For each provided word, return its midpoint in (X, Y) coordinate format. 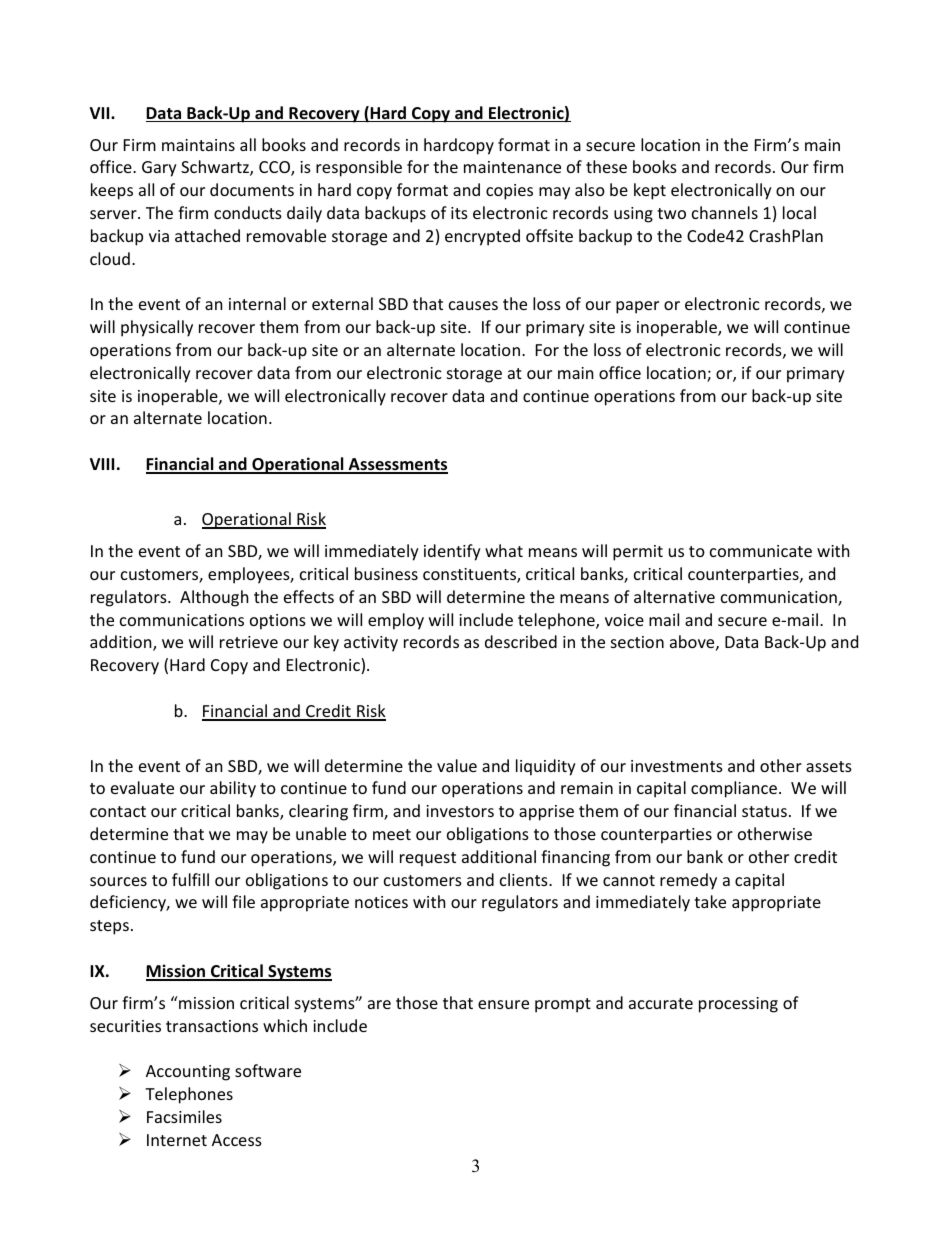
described (521, 641)
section (637, 642)
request (428, 859)
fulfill (190, 879)
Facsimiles (184, 1116)
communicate (761, 551)
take (710, 901)
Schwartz (216, 168)
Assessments (397, 465)
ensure (503, 1004)
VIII (102, 464)
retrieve (249, 642)
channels (725, 212)
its (459, 213)
